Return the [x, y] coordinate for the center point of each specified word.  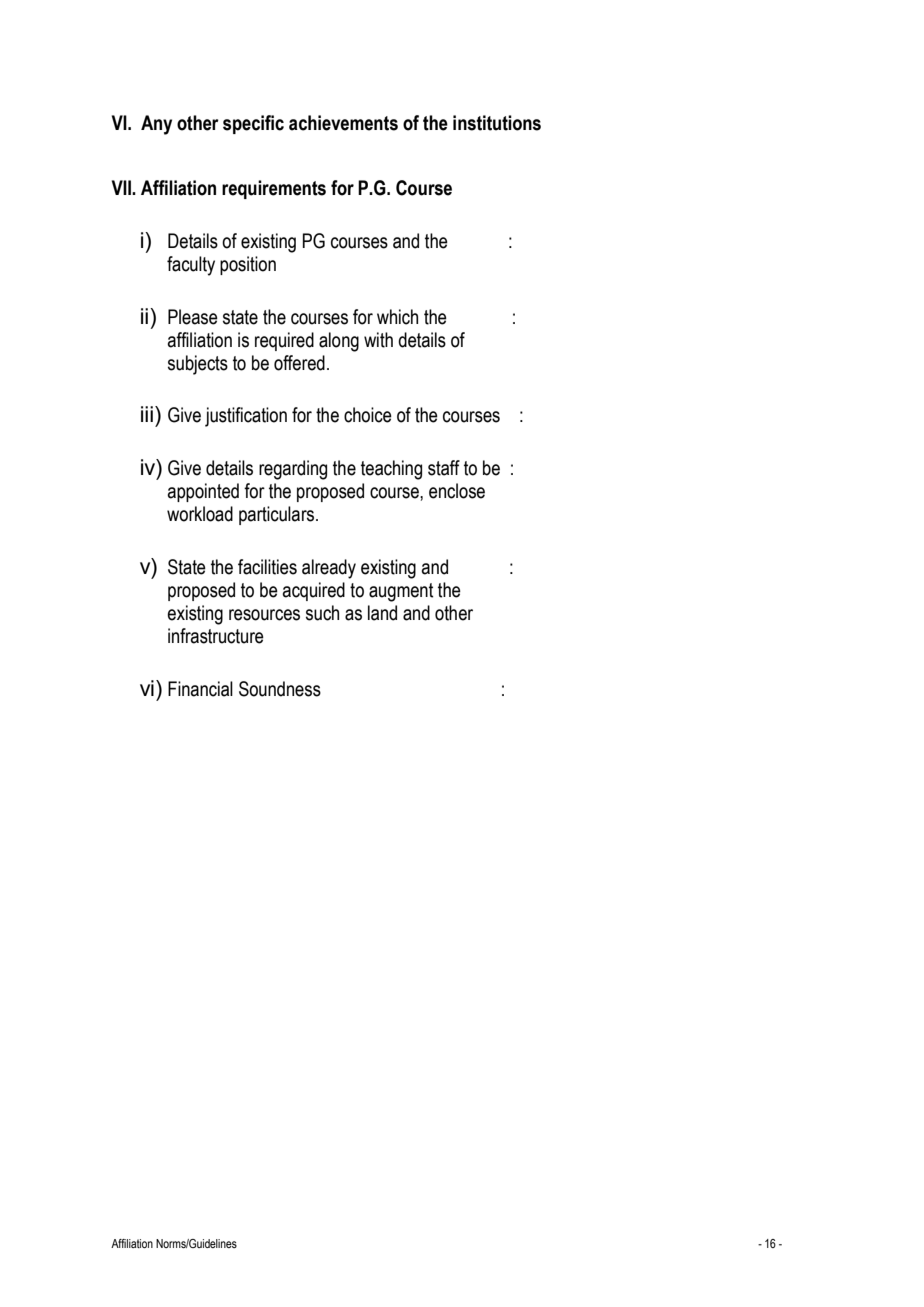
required [284, 341]
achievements [343, 123]
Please [193, 317]
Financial [200, 689]
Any [156, 125]
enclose [457, 491]
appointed [203, 492]
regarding [293, 470]
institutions [497, 123]
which [397, 317]
